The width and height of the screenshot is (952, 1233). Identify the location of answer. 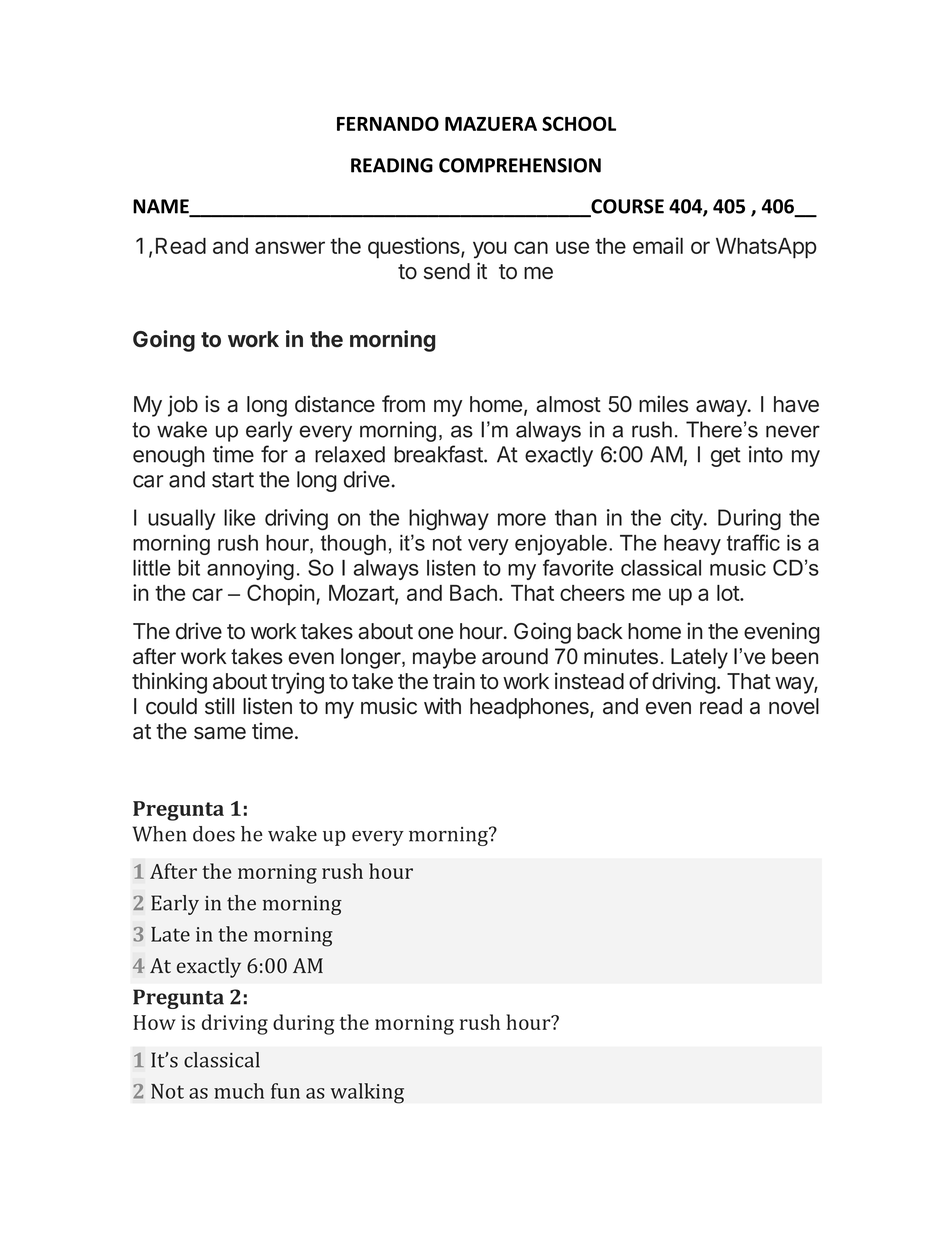
(290, 247).
